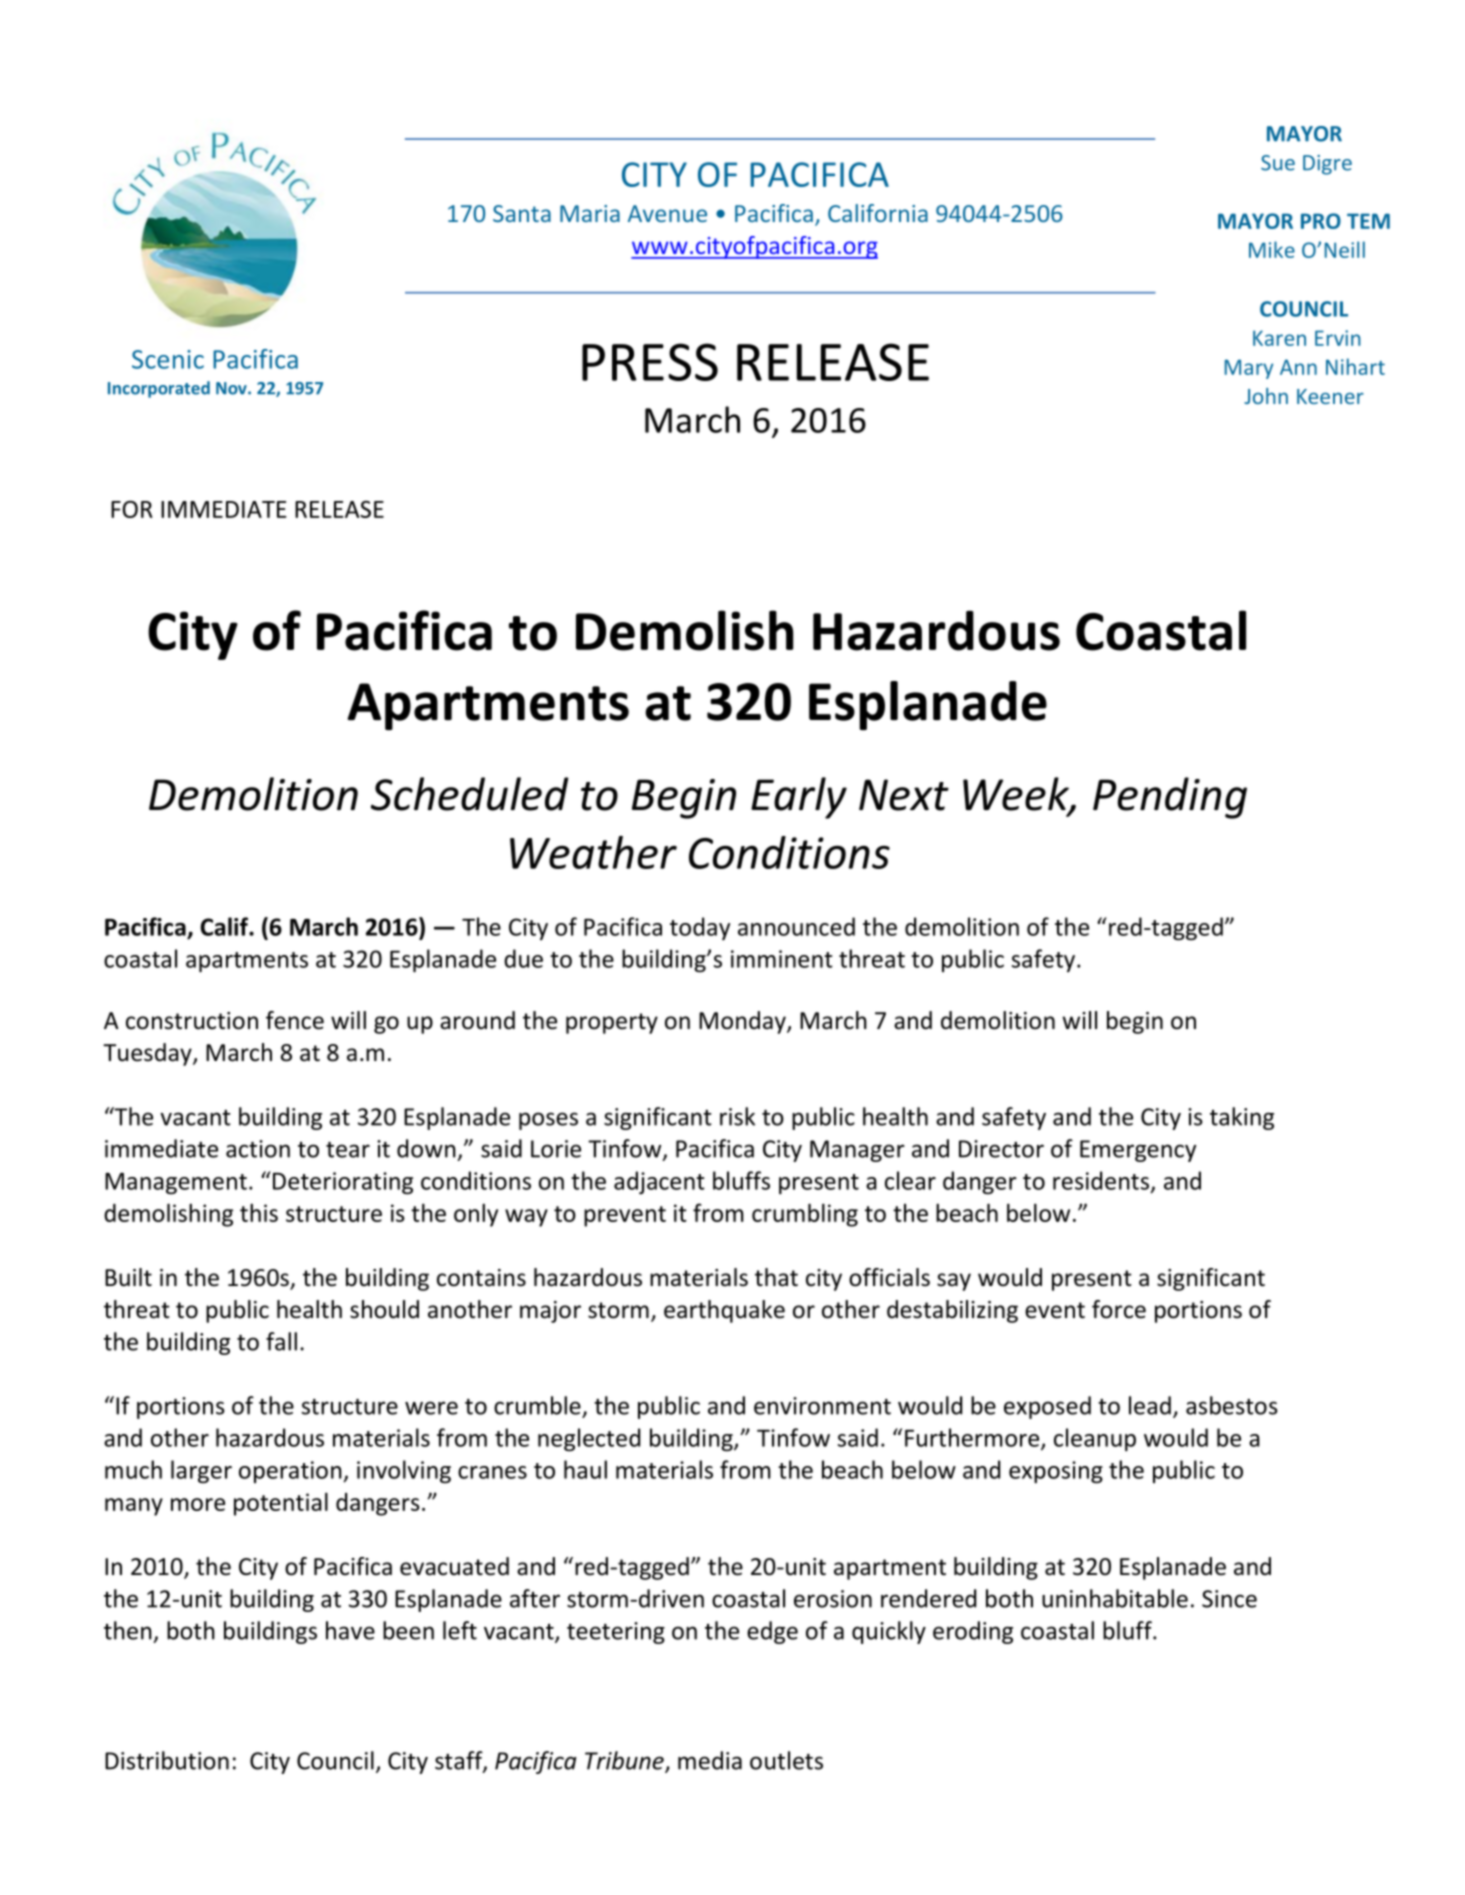 The width and height of the screenshot is (1465, 1895). I want to click on outlets, so click(786, 1760).
